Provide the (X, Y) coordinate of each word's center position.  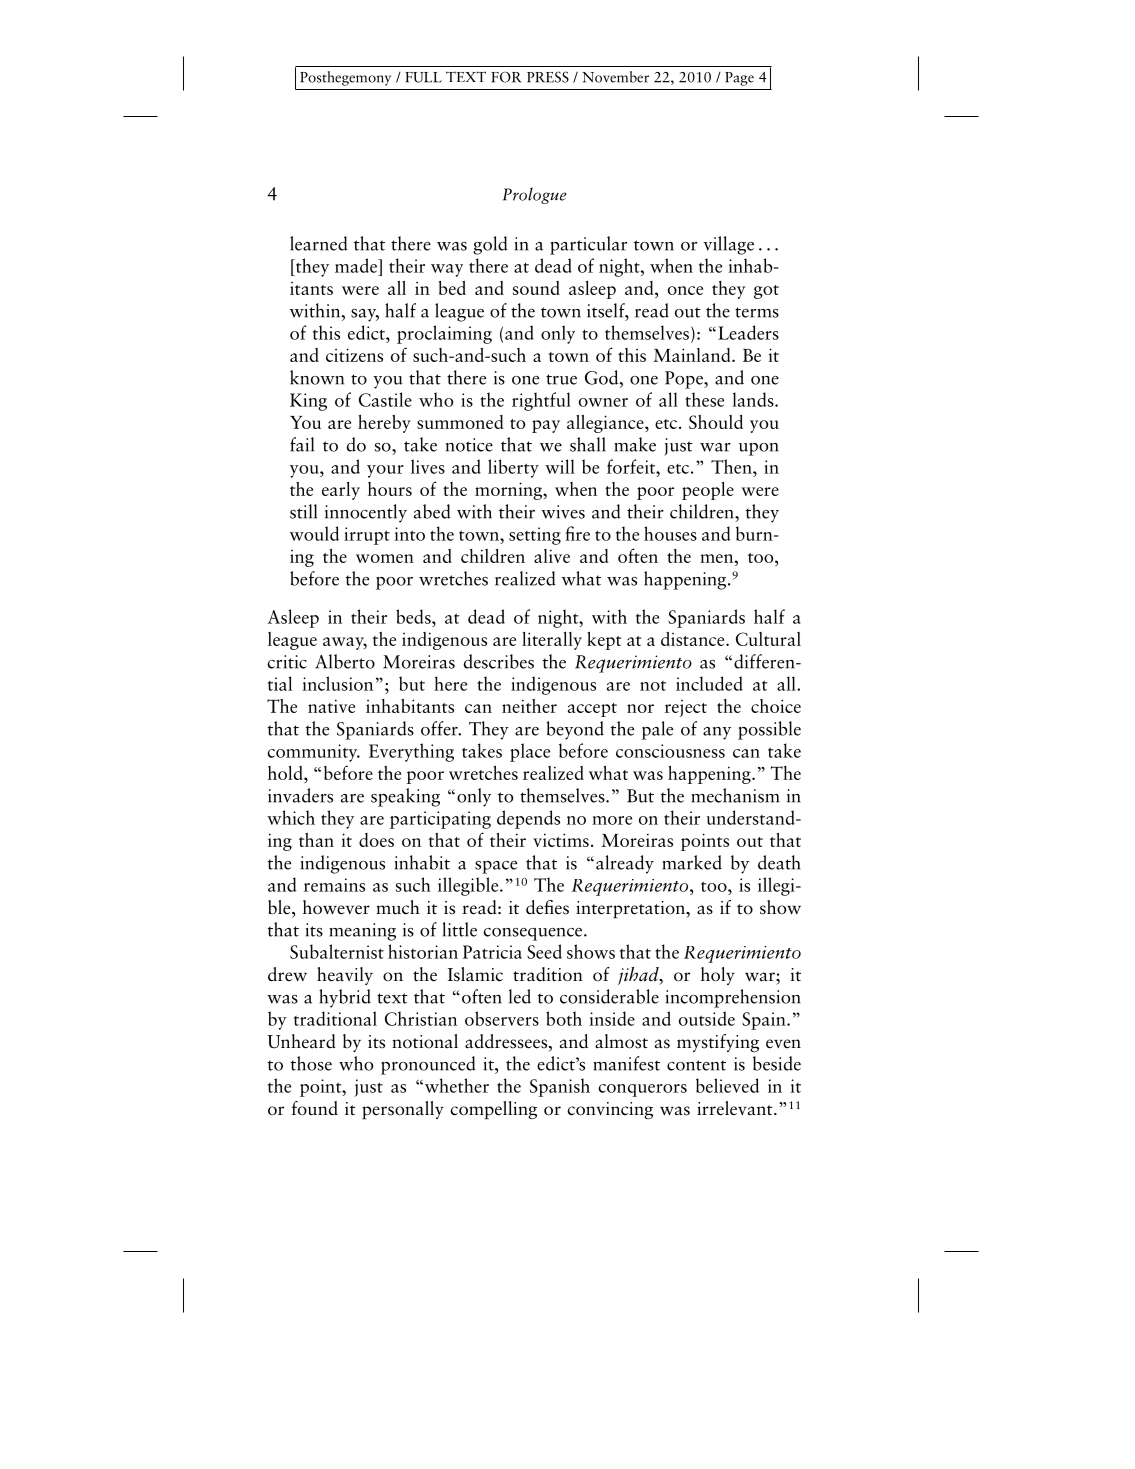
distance (694, 639)
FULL (423, 77)
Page (739, 79)
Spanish (560, 1087)
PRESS (548, 77)
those (311, 1063)
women (385, 558)
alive (552, 556)
